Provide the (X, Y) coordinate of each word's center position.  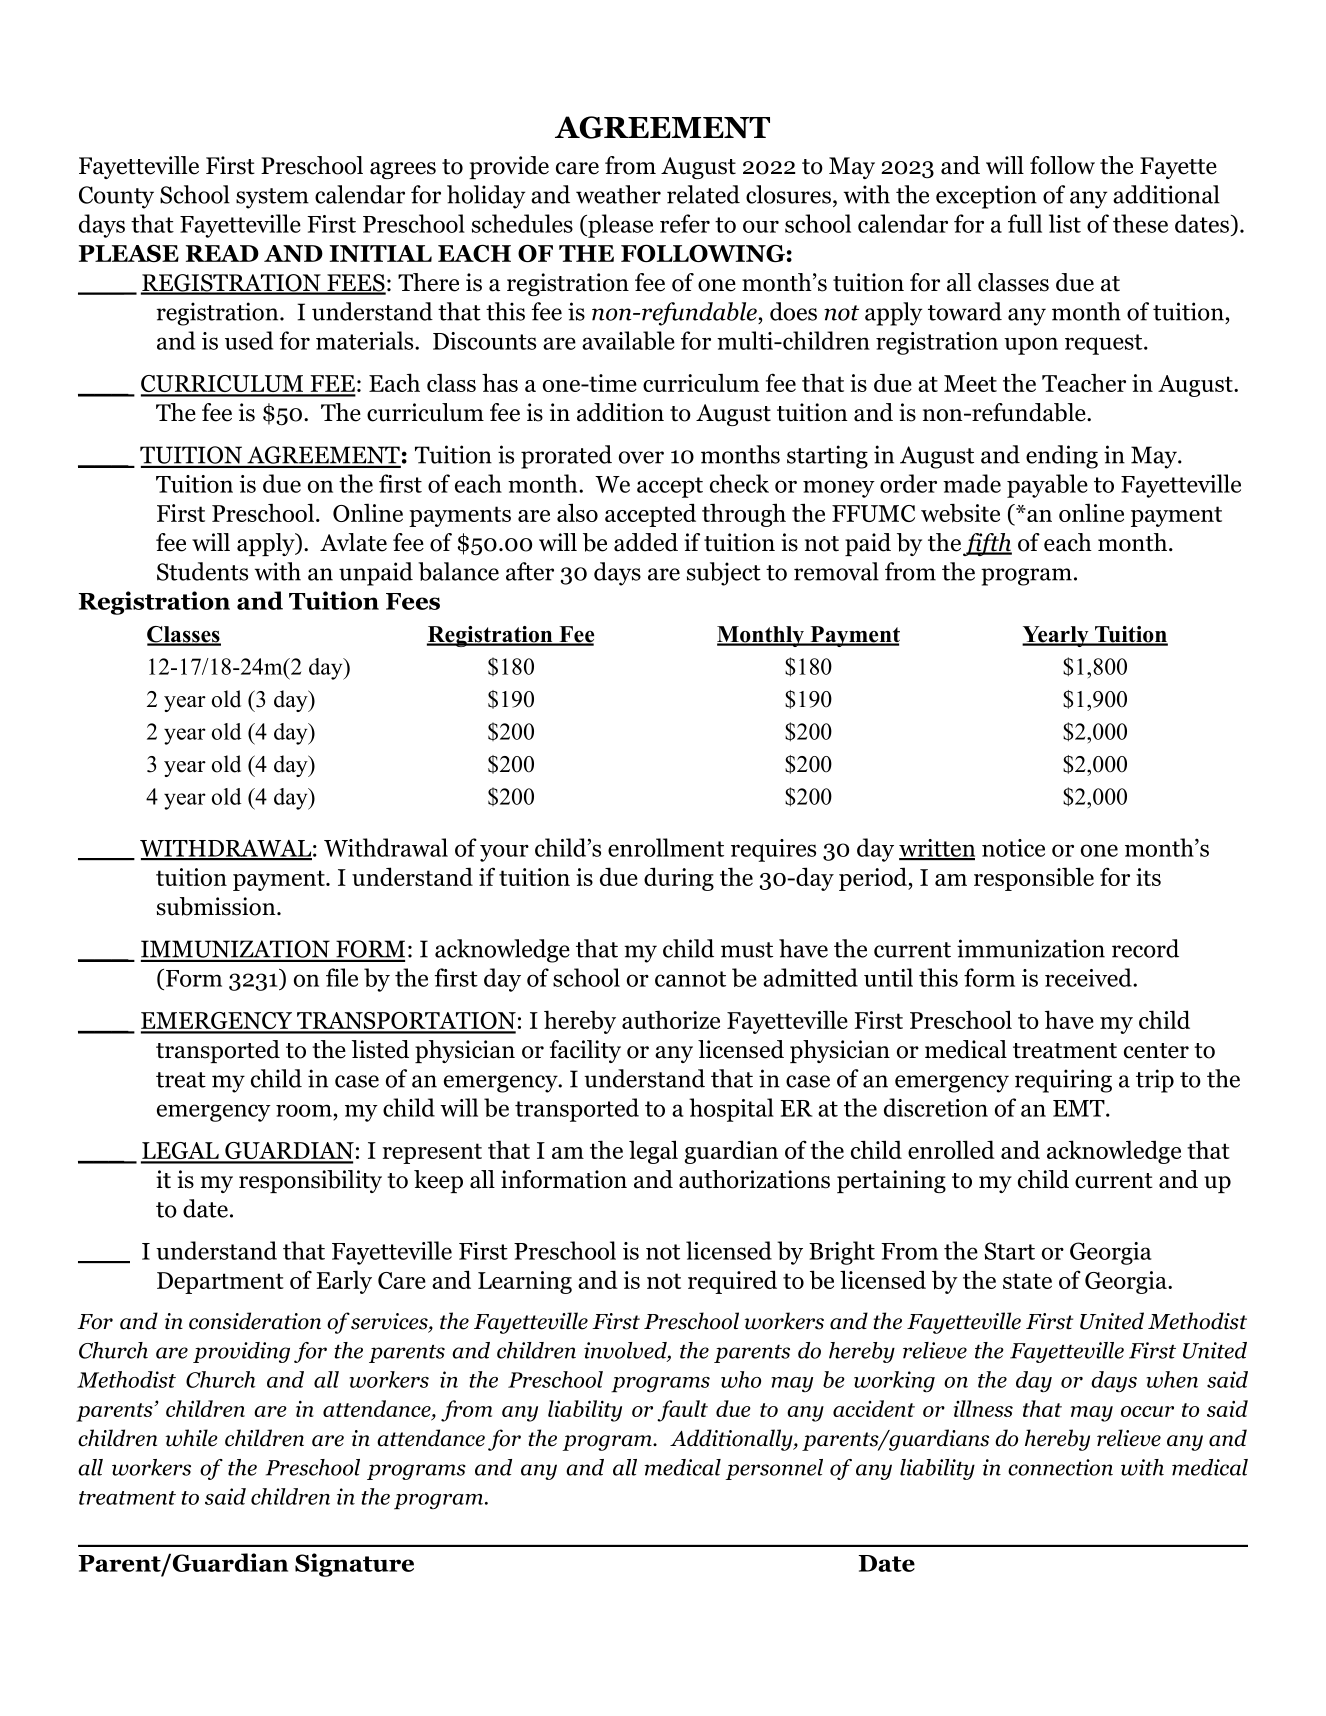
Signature (354, 1565)
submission (217, 906)
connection (1060, 1467)
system (272, 198)
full (1025, 223)
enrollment (666, 847)
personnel (774, 1469)
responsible (1034, 879)
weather (618, 194)
